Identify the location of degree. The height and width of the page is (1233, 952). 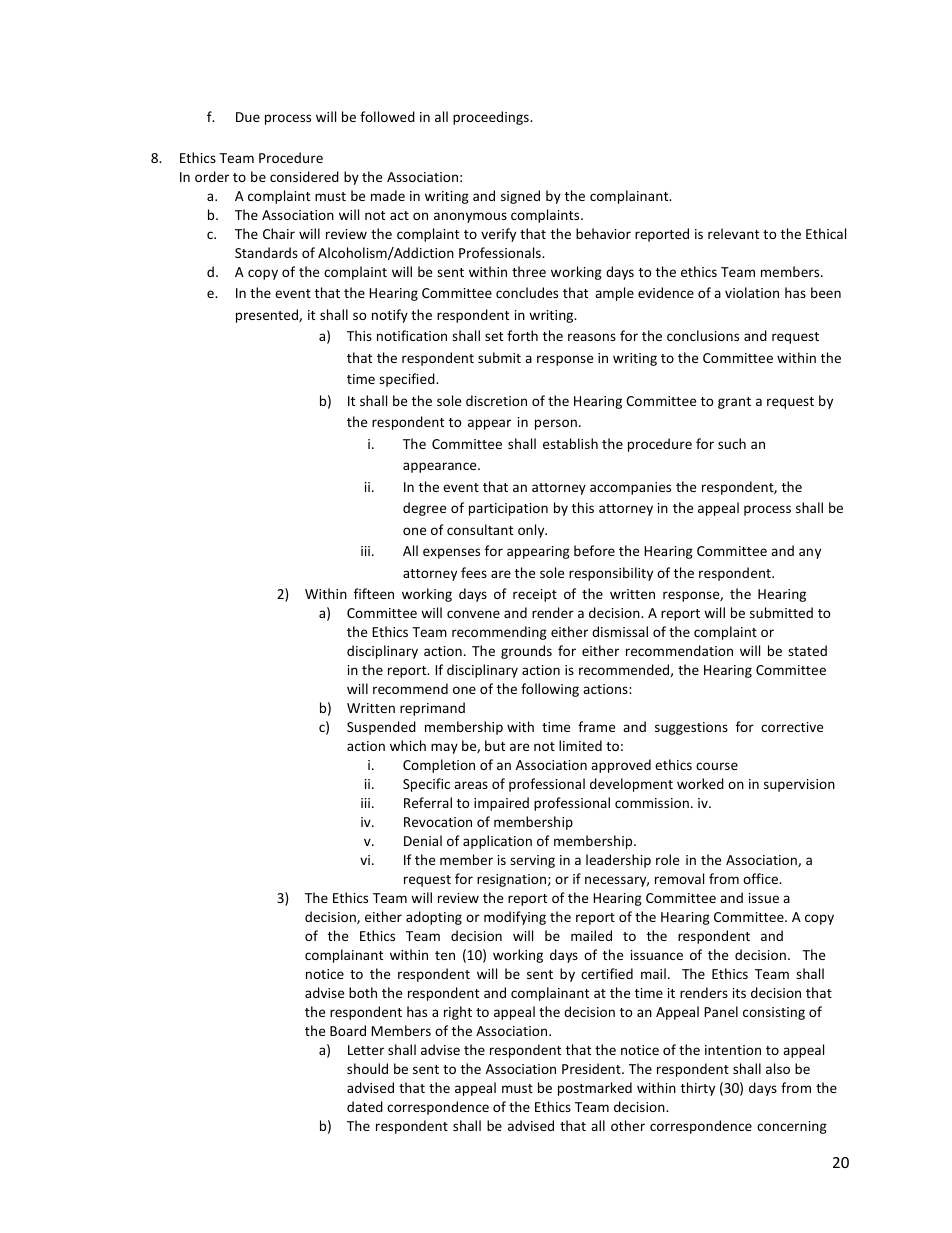
(424, 509).
